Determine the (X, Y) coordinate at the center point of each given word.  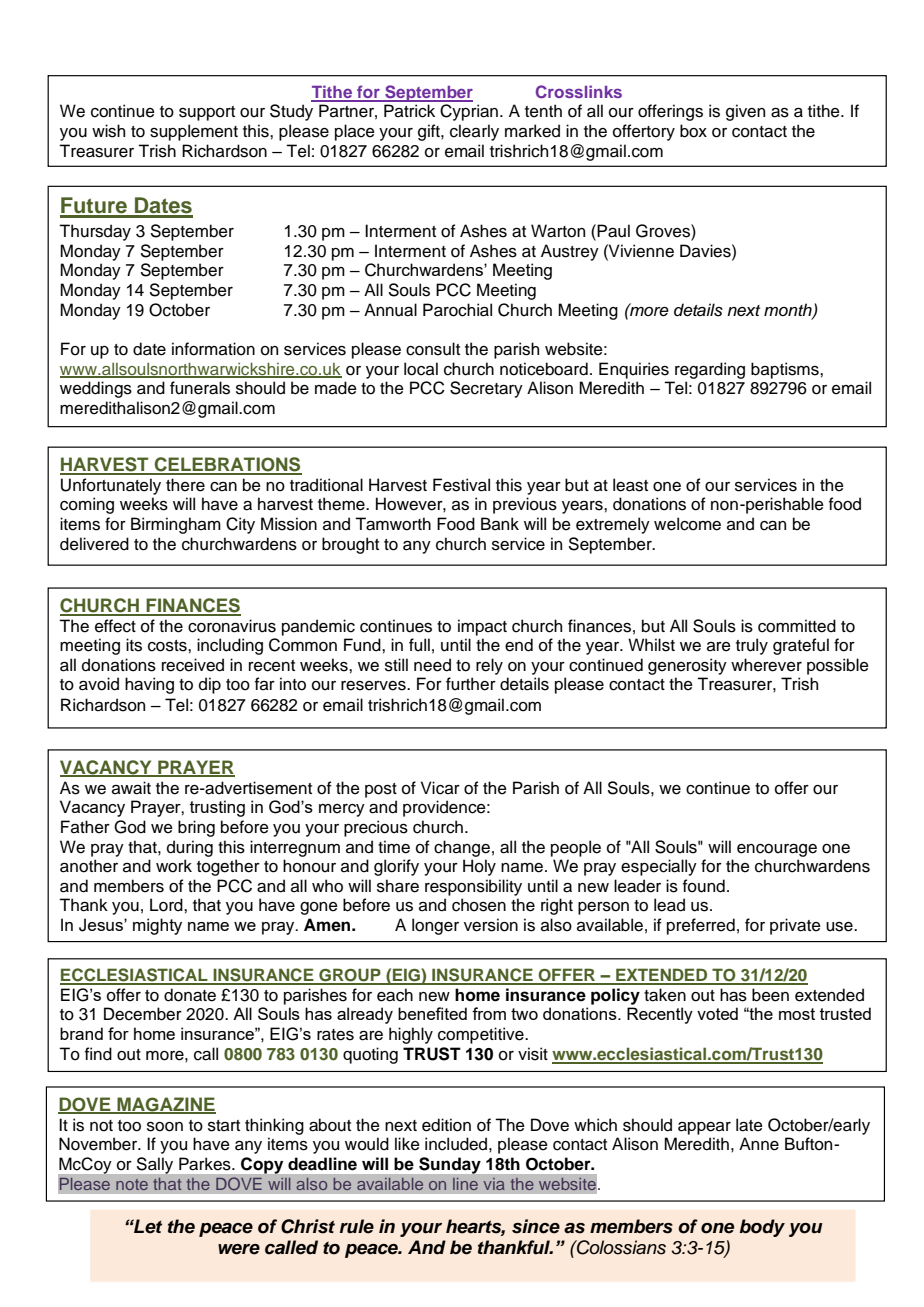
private (795, 926)
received (193, 665)
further (471, 684)
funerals (200, 388)
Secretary (486, 389)
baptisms (786, 370)
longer (435, 926)
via (494, 1184)
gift (430, 132)
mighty (157, 926)
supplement (194, 132)
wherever (766, 665)
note (132, 1184)
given (745, 112)
